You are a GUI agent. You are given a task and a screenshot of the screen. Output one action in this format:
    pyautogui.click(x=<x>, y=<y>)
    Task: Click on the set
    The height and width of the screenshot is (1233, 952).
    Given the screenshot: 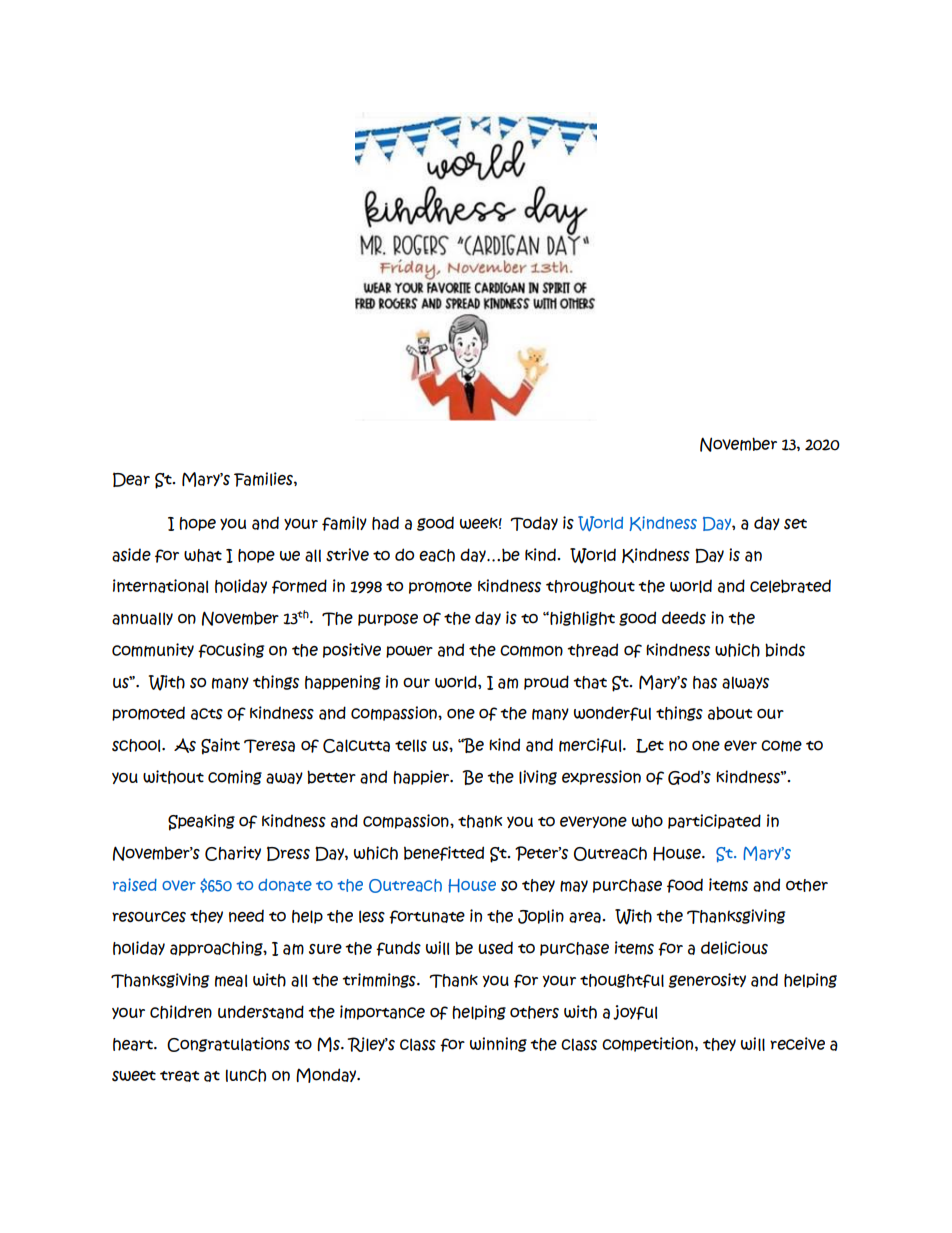 What is the action you would take?
    pyautogui.click(x=795, y=524)
